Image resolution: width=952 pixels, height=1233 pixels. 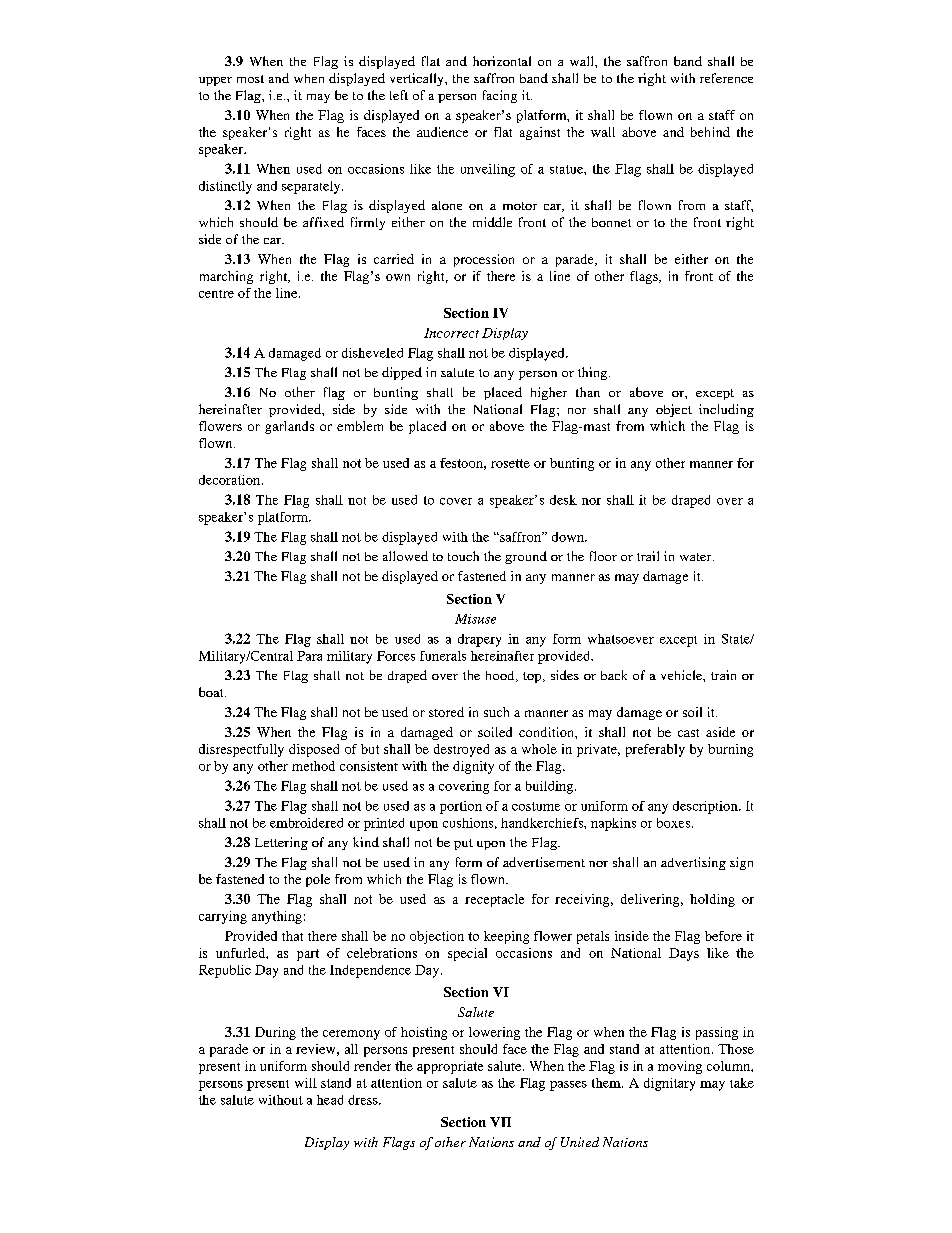 I want to click on boat, so click(x=212, y=692).
